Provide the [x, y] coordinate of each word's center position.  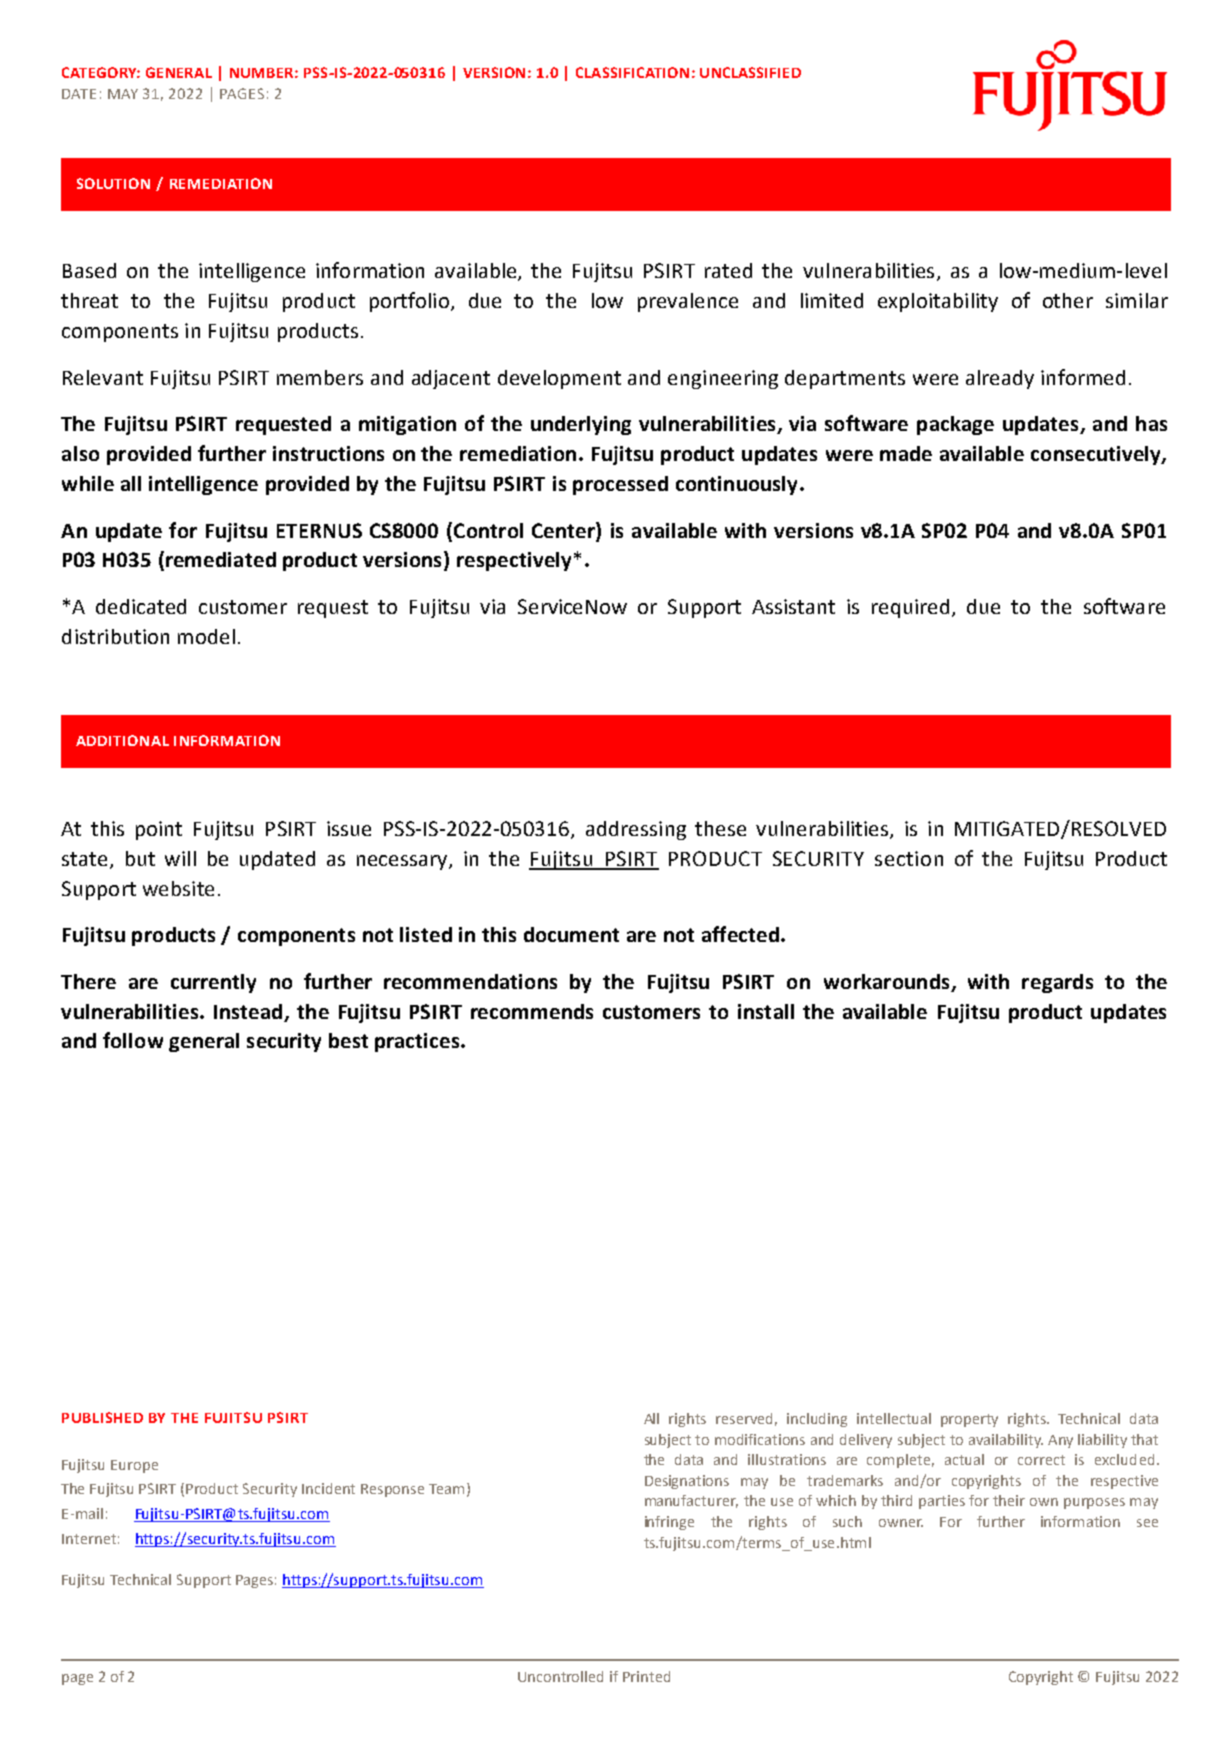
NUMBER [261, 73]
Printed [646, 1676]
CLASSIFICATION [632, 72]
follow [133, 1040]
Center [564, 530]
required [910, 608]
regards [1057, 983]
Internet [89, 1539]
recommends [532, 1011]
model [206, 636]
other [1068, 300]
